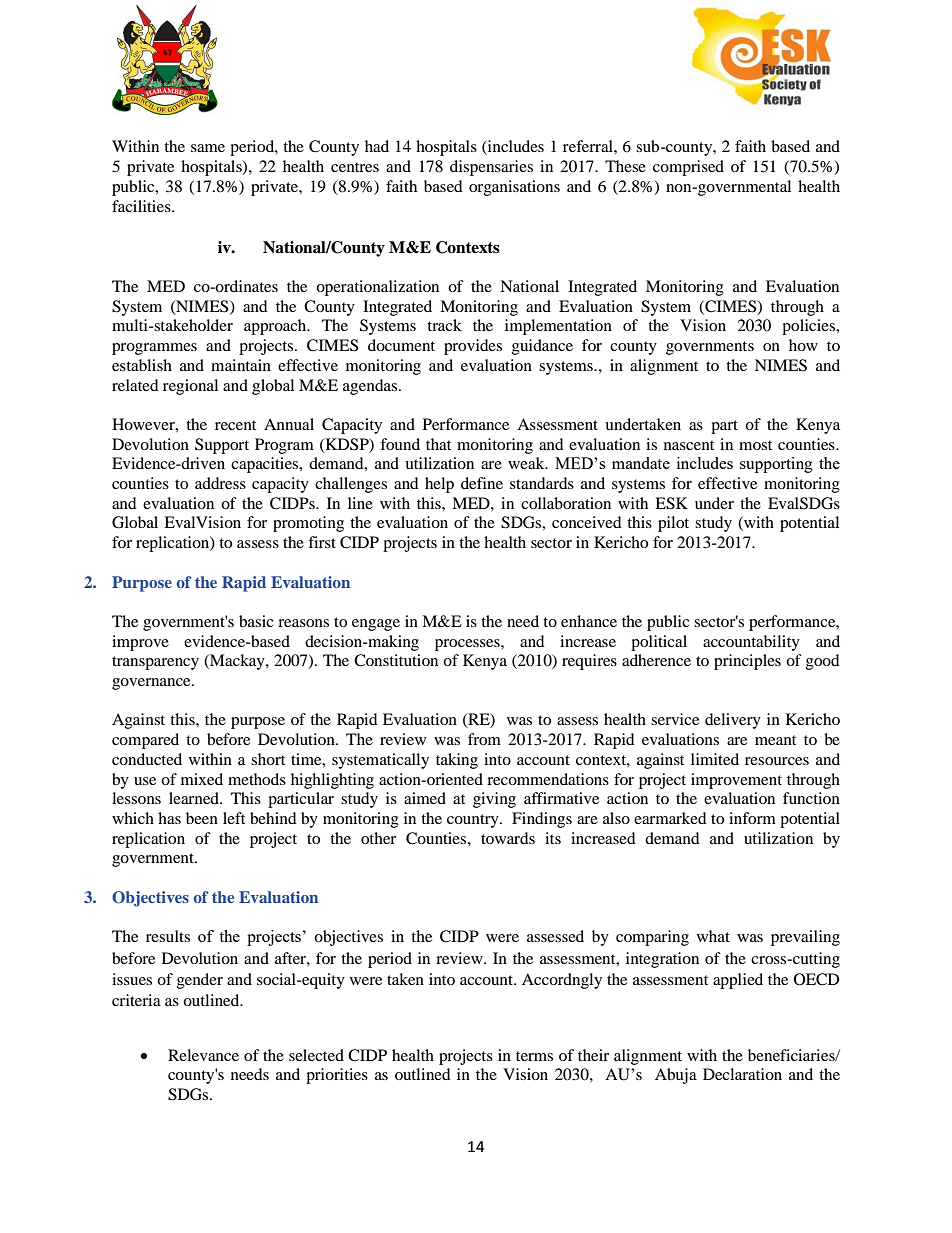 The height and width of the screenshot is (1233, 952). I want to click on comprised, so click(688, 168).
